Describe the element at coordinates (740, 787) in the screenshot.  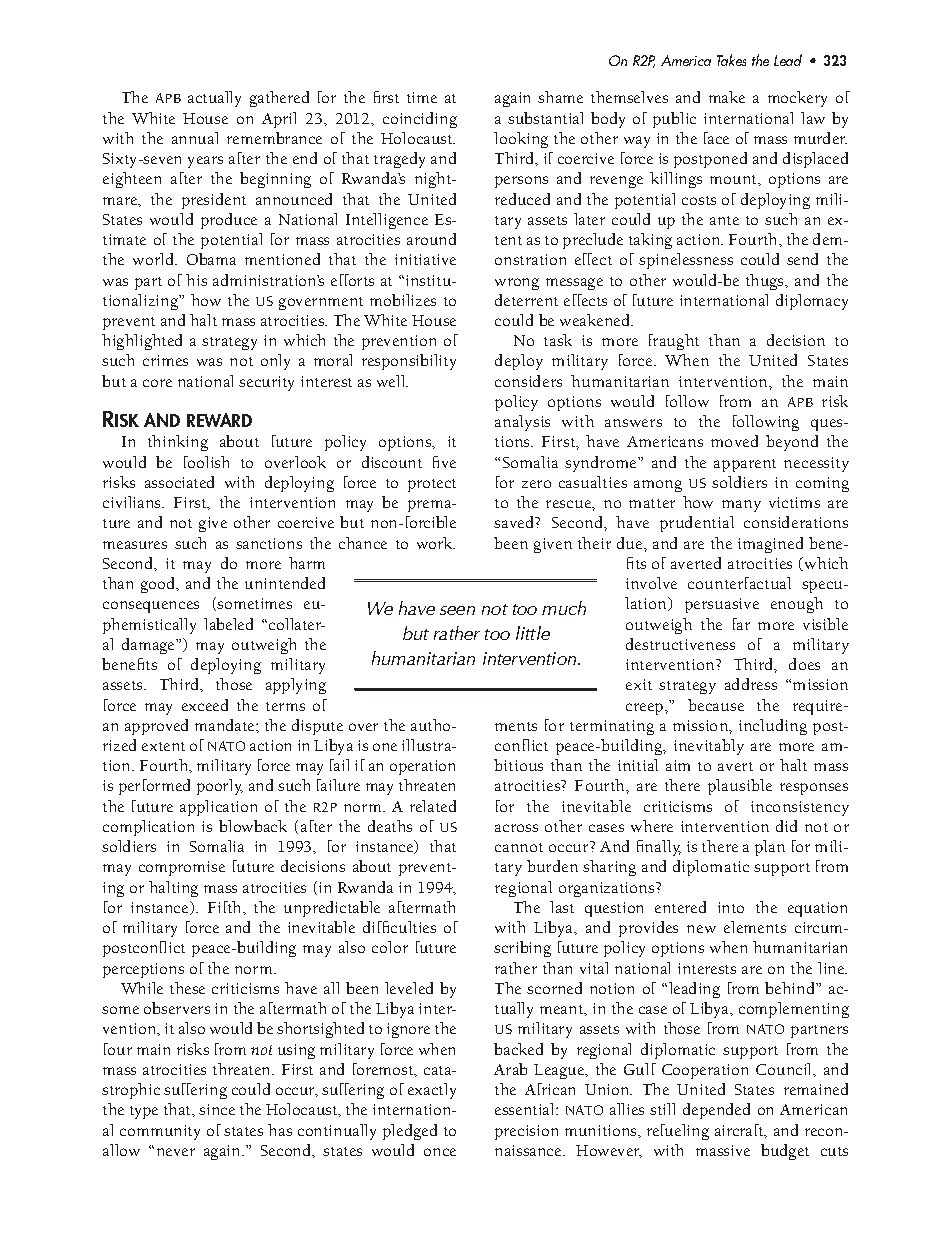
I see `plausible` at that location.
